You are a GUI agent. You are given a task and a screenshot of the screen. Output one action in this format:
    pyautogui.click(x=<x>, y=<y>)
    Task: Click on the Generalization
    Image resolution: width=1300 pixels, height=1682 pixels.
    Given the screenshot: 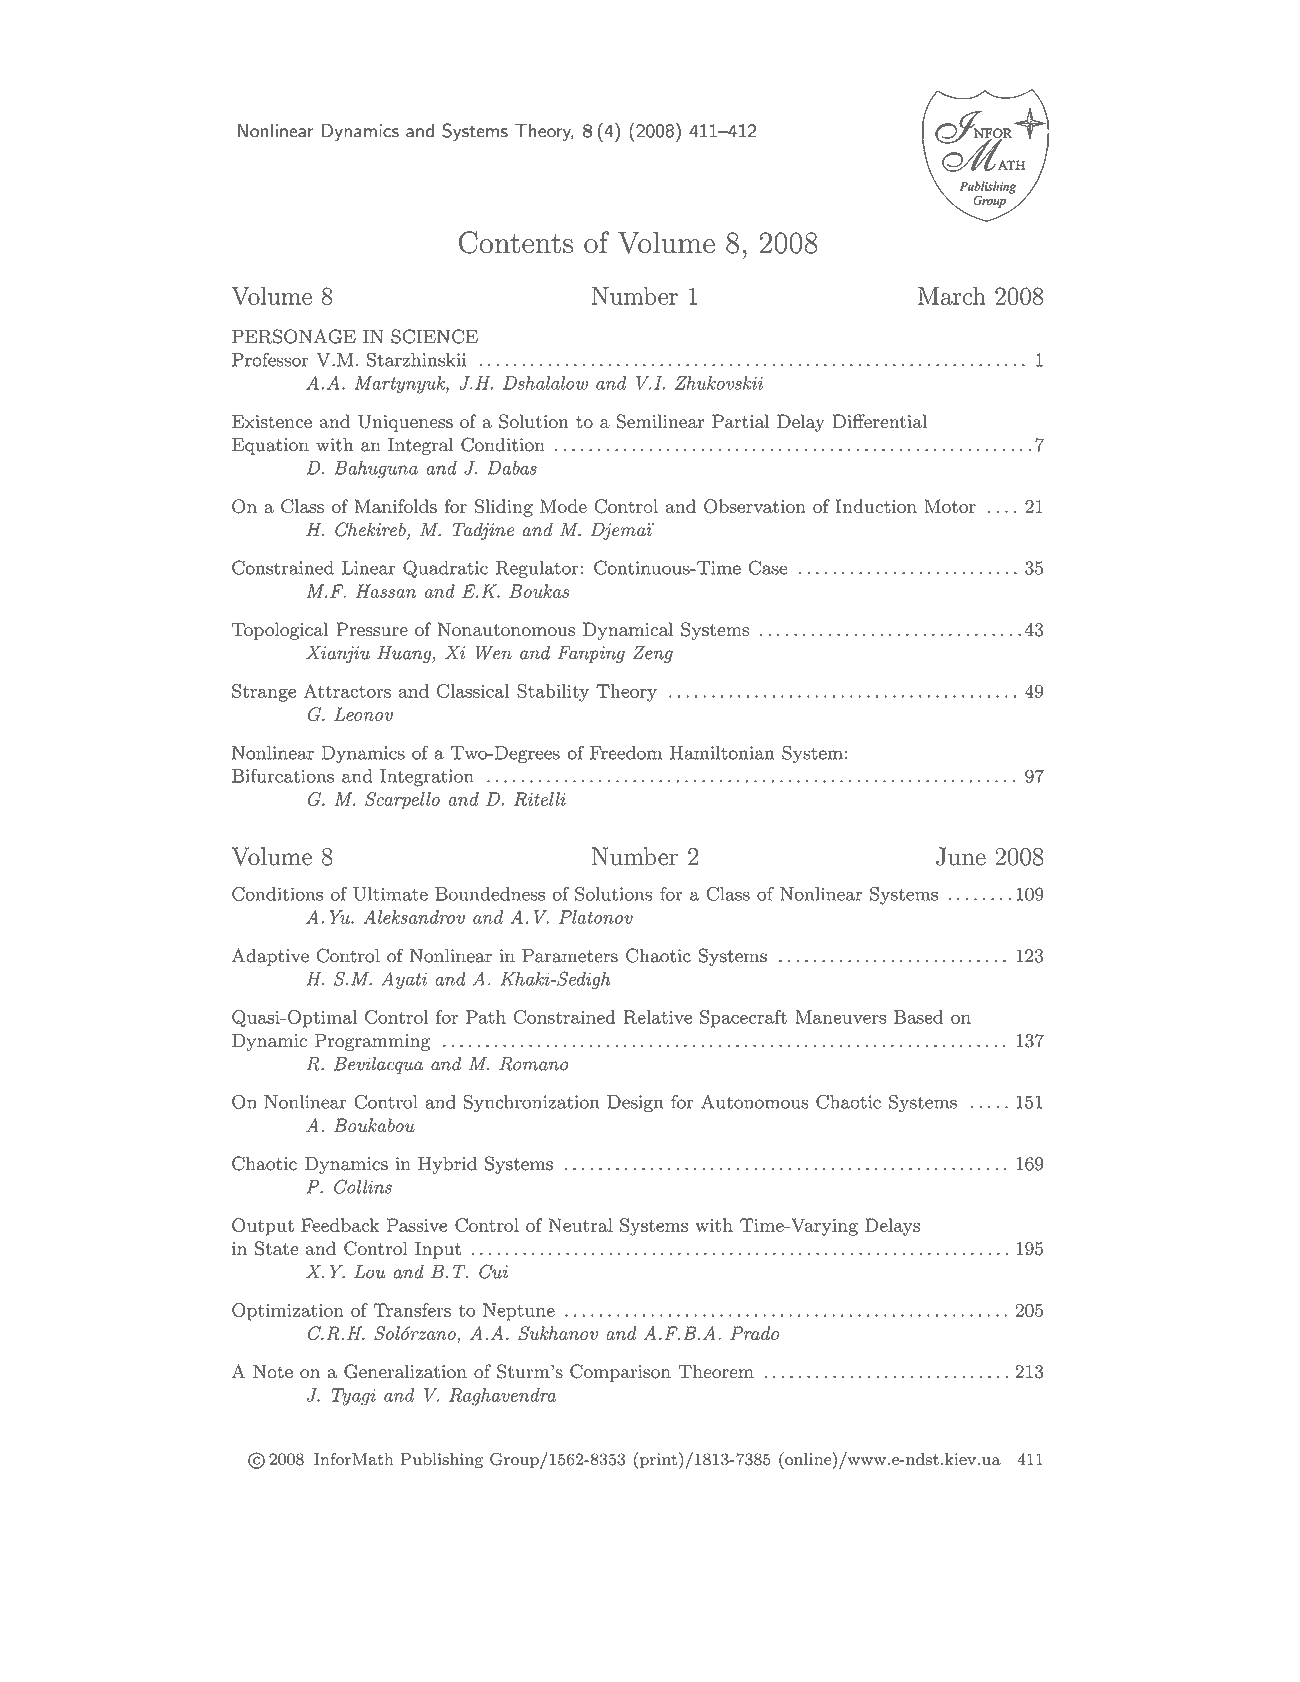 What is the action you would take?
    pyautogui.click(x=405, y=1371)
